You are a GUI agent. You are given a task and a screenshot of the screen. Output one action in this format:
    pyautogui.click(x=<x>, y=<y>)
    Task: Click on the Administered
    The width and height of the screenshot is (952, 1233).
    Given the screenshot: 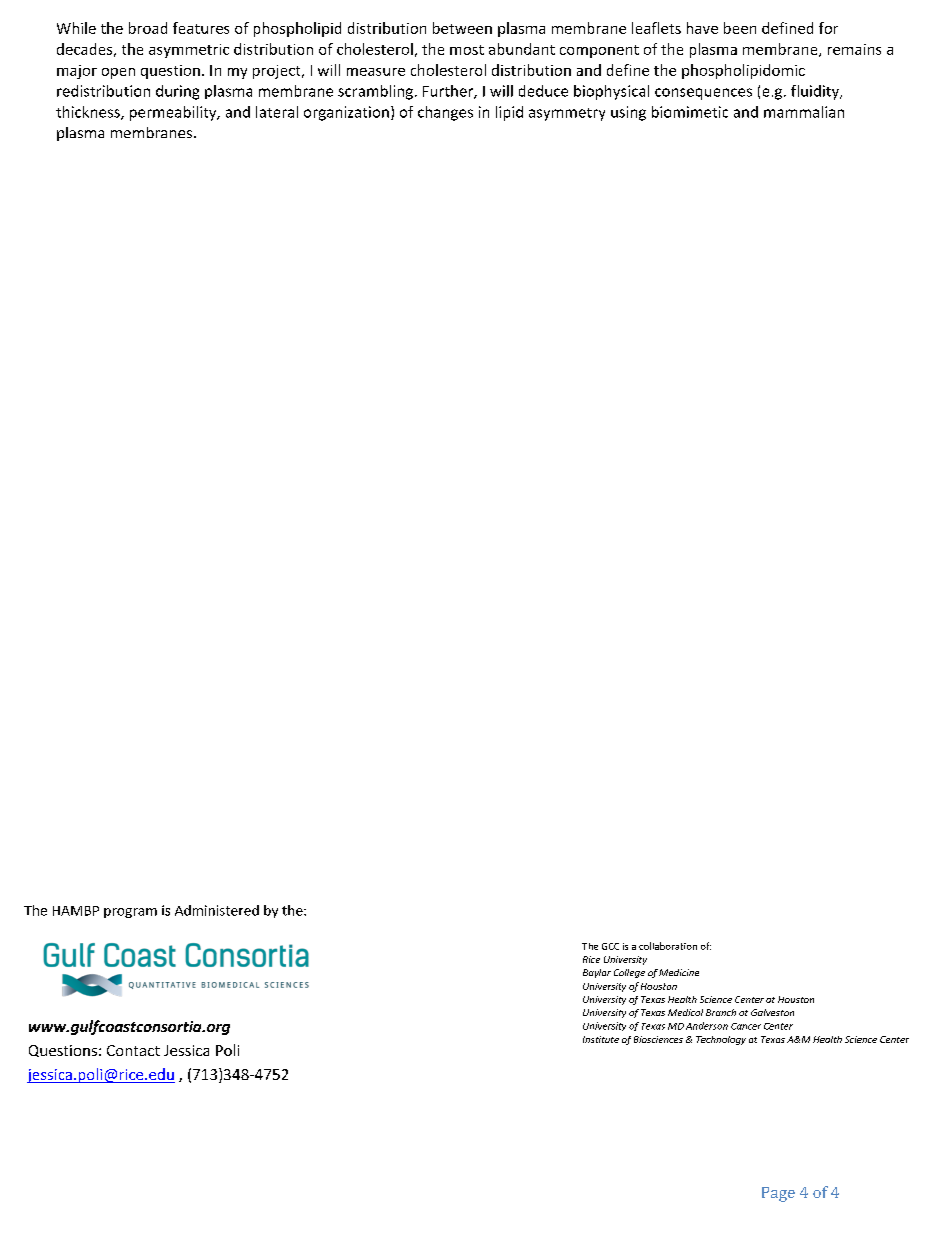 What is the action you would take?
    pyautogui.click(x=217, y=910)
